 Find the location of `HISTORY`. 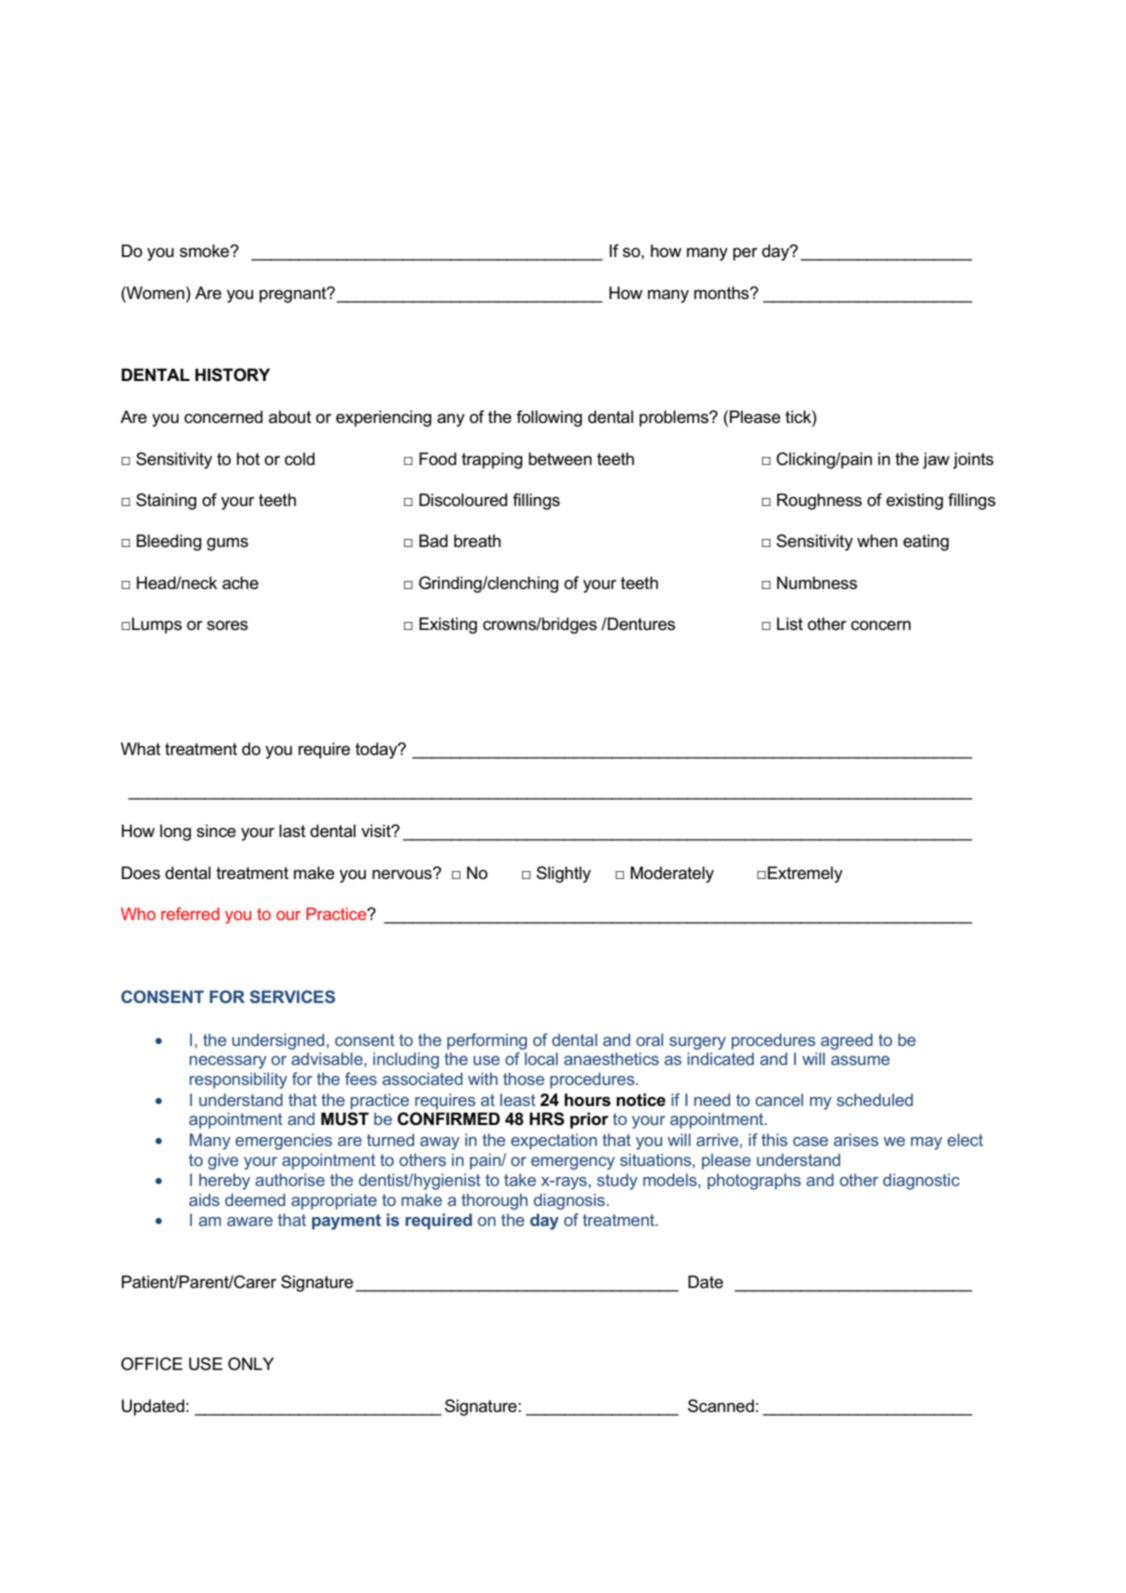

HISTORY is located at coordinates (232, 375).
